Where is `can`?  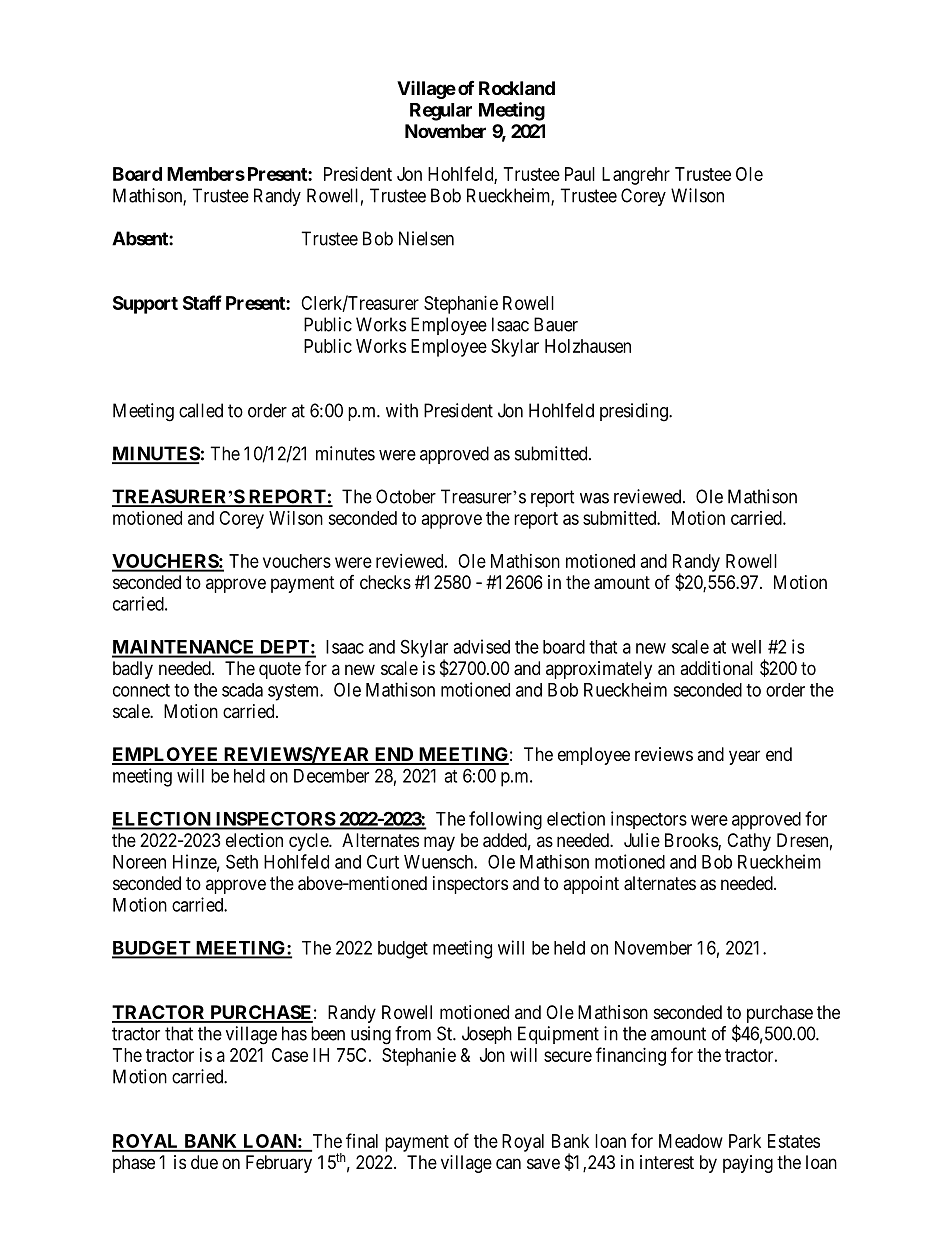
can is located at coordinates (508, 1164).
